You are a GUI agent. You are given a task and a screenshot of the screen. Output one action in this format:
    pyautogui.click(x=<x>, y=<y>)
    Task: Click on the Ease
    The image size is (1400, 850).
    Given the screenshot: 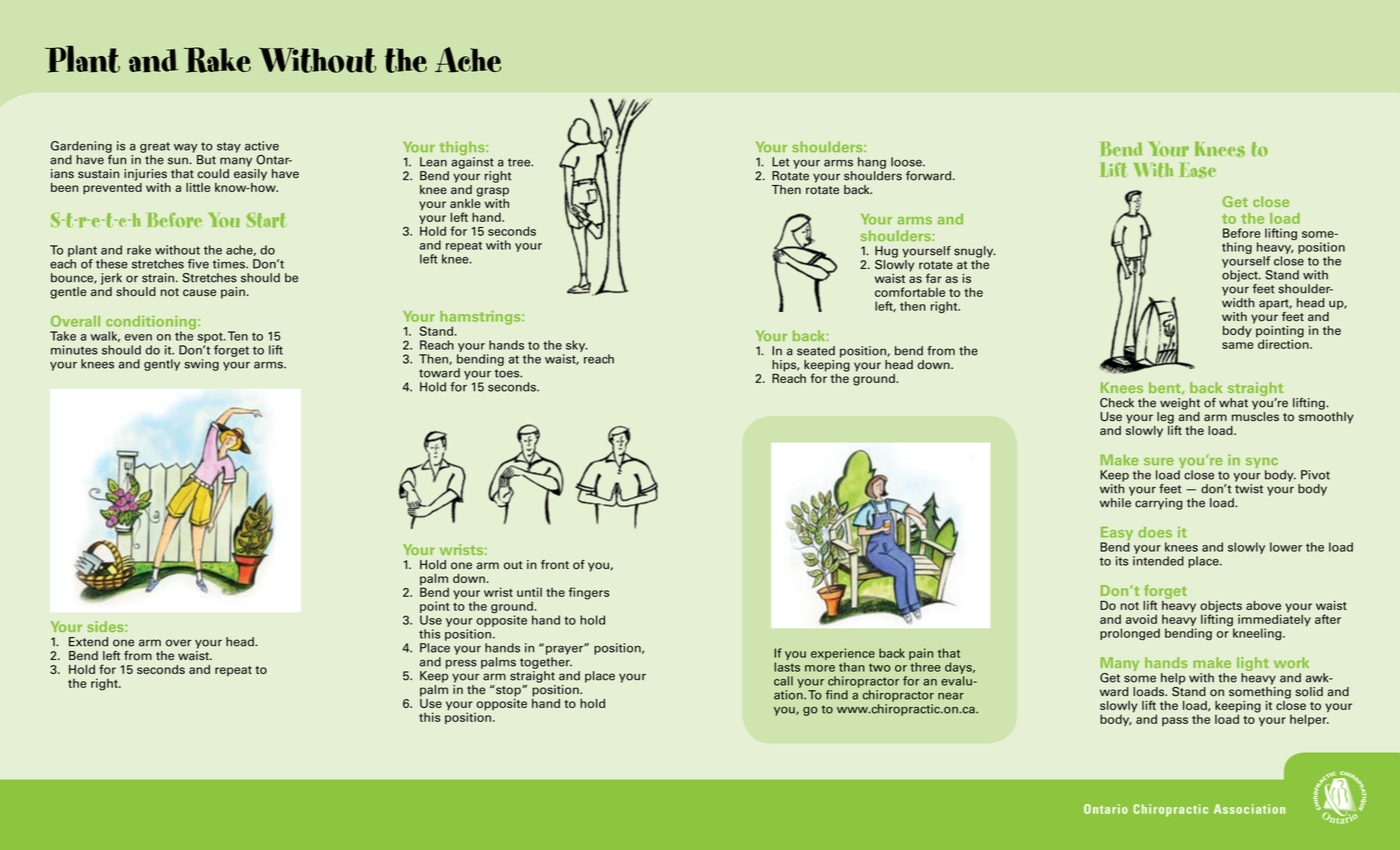 What is the action you would take?
    pyautogui.click(x=1197, y=170)
